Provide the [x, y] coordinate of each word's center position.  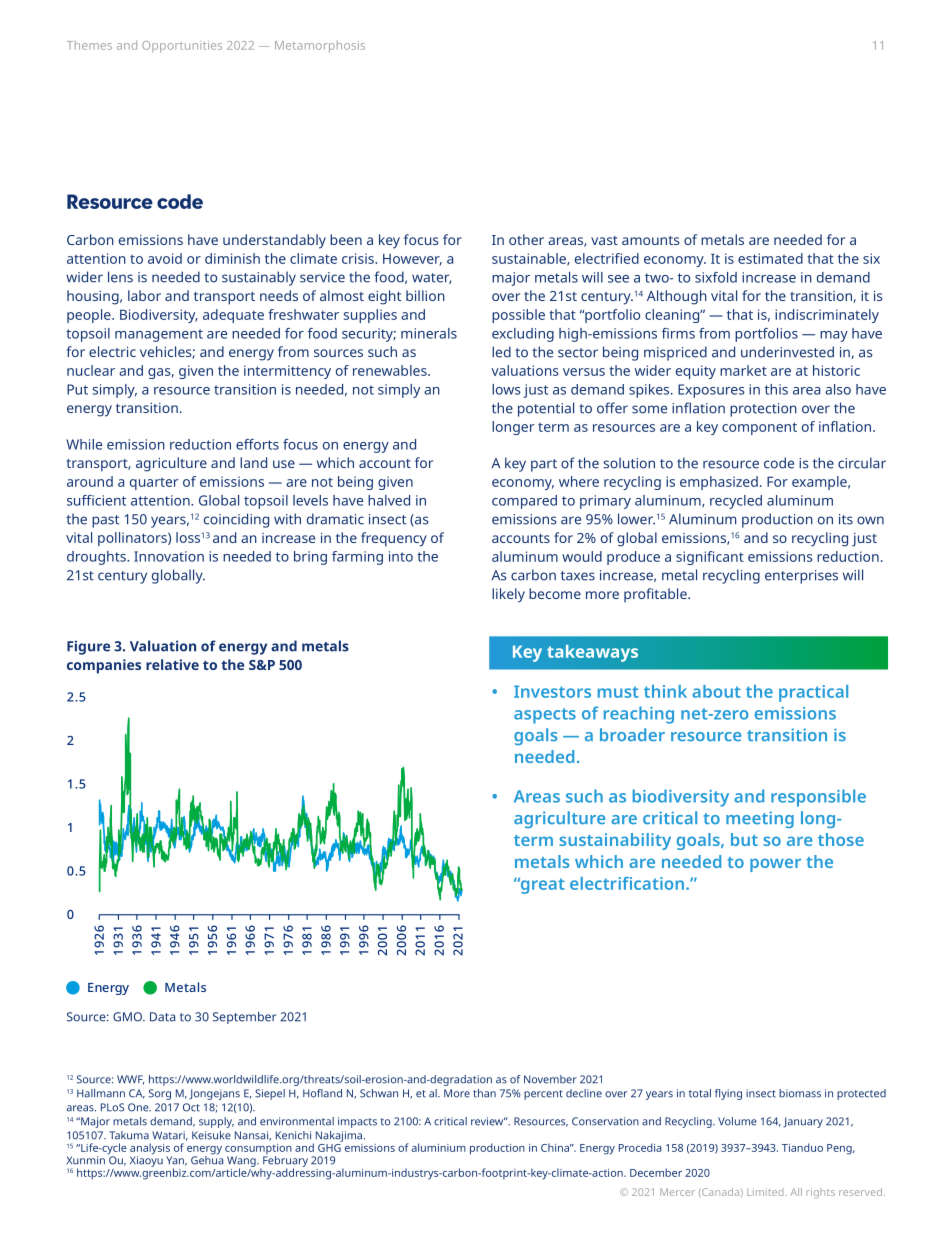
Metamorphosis [320, 47]
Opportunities [182, 47]
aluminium [439, 1147]
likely [508, 595]
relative [172, 664]
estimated [770, 258]
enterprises [801, 577]
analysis [151, 1150]
